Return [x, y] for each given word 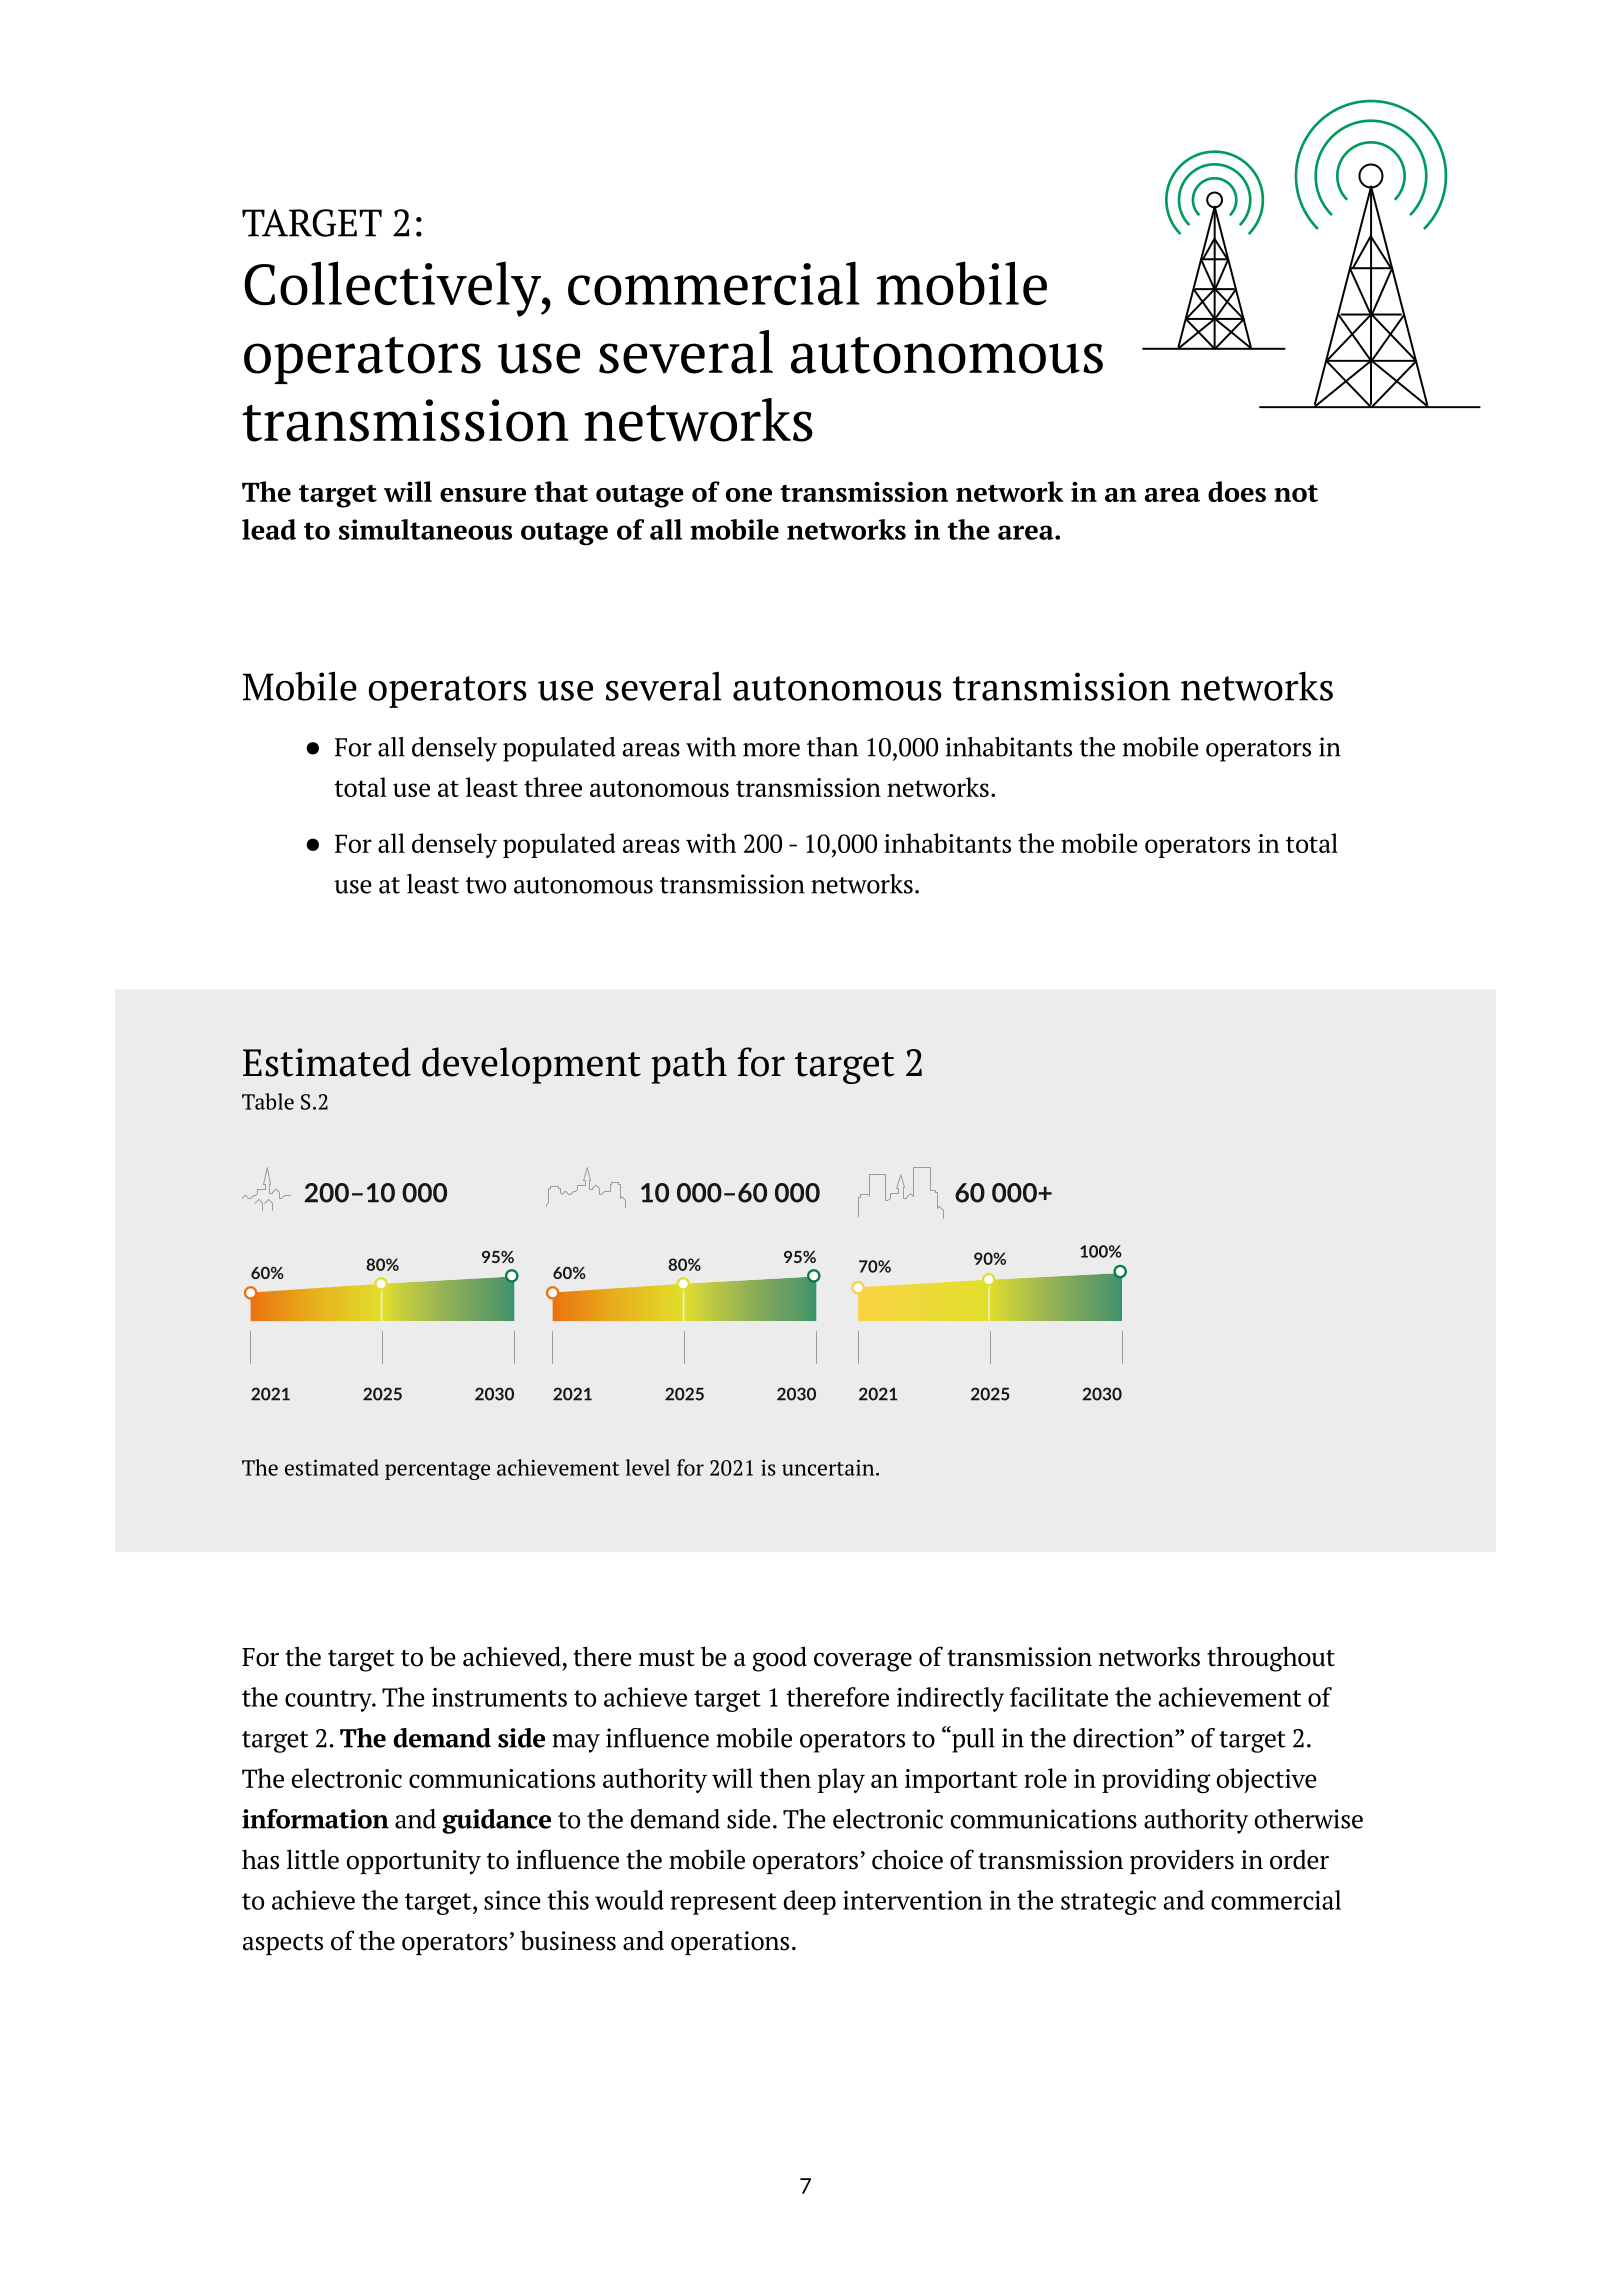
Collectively [393, 289]
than [832, 747]
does [1237, 491]
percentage [437, 1471]
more [771, 750]
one [749, 495]
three [553, 787]
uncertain [829, 1467]
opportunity [414, 1862]
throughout [1271, 1659]
